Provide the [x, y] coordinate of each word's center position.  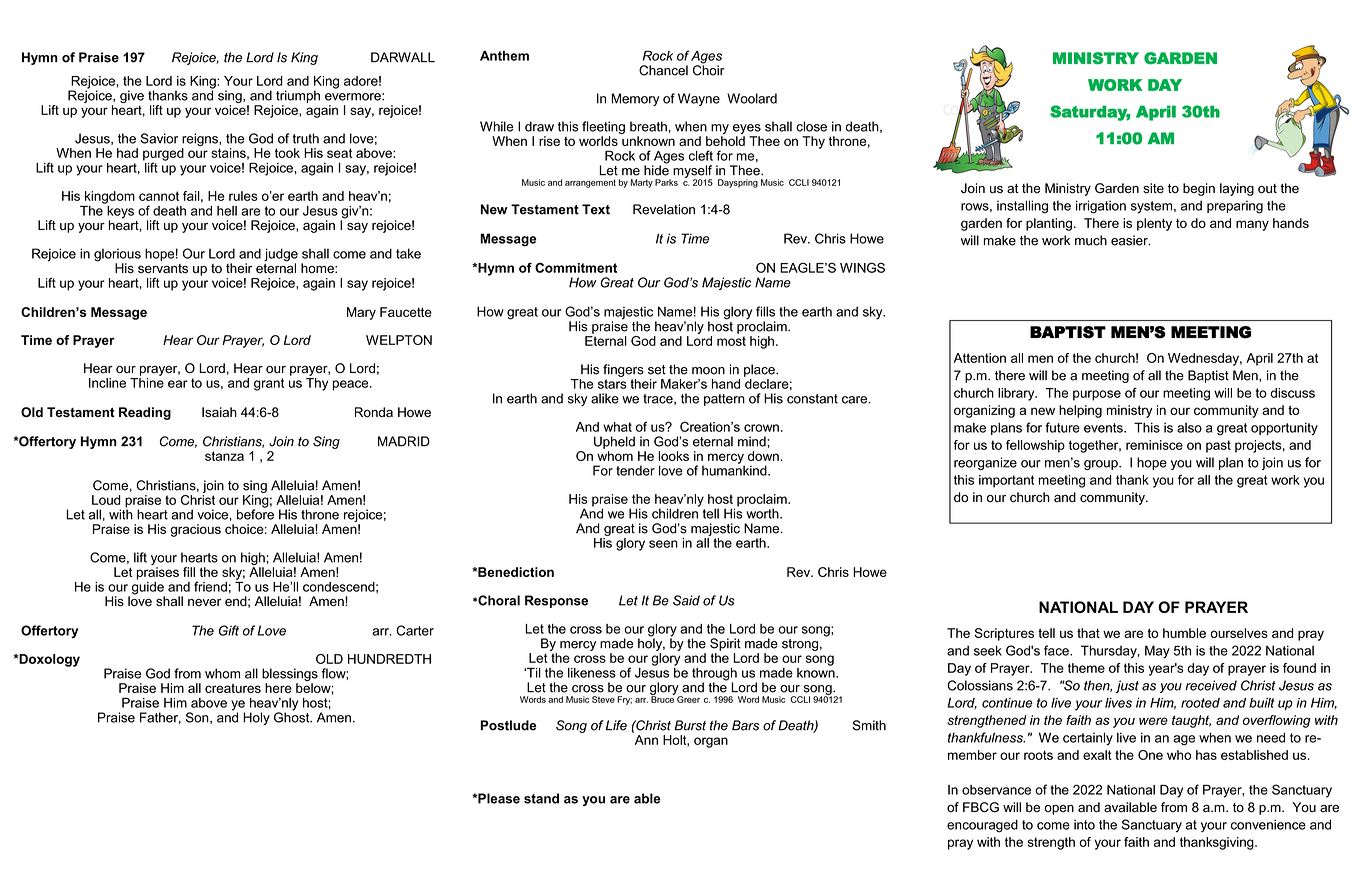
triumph [298, 96]
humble [1184, 633]
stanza [224, 456]
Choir [709, 69]
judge [281, 256]
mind [753, 441]
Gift [229, 630]
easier [1130, 240]
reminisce [1154, 445]
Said [686, 600]
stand [541, 798]
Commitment [576, 268]
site [1153, 188]
